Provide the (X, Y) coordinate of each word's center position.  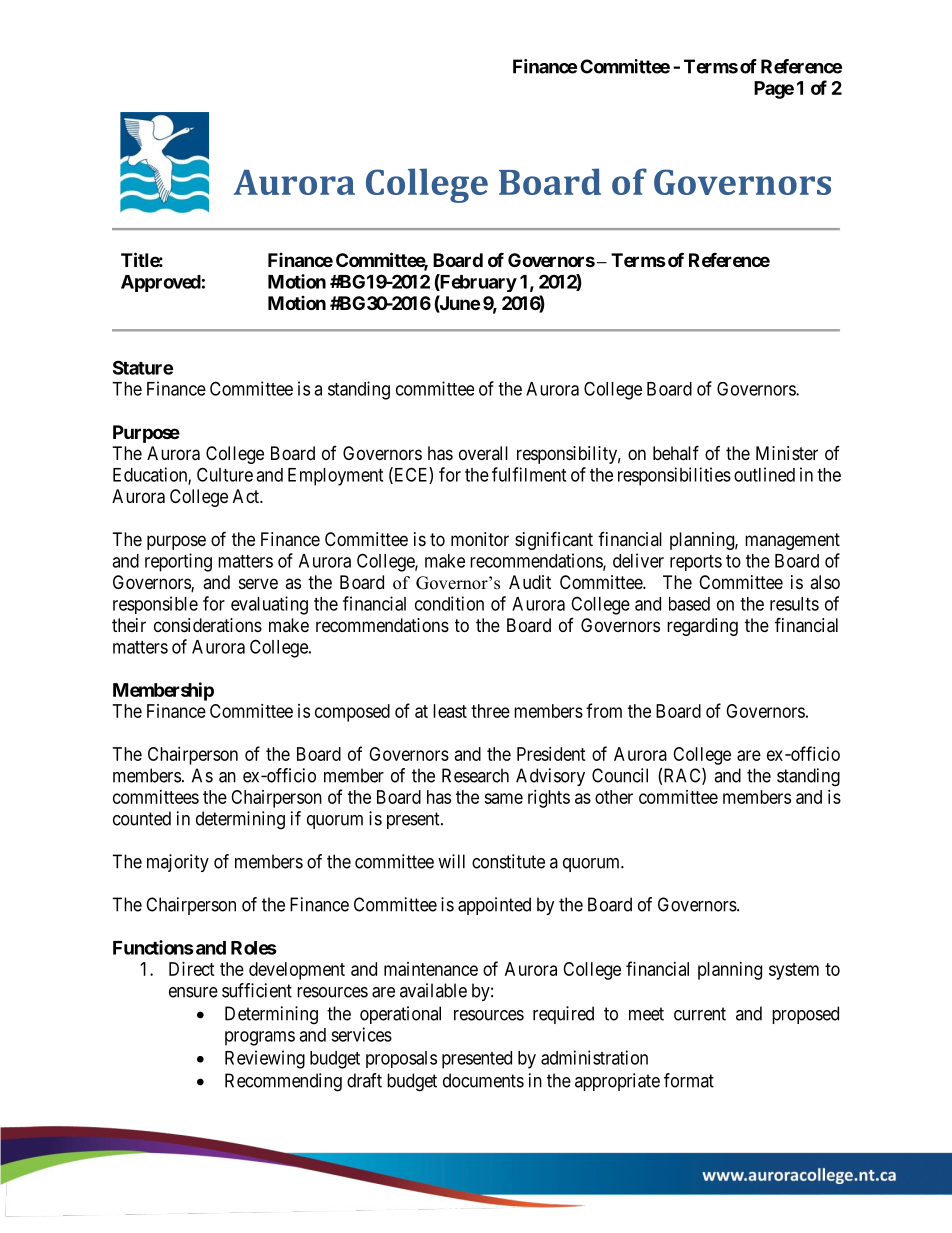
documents (483, 1080)
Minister (787, 453)
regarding (702, 627)
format (689, 1080)
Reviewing (265, 1059)
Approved (161, 283)
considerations (208, 625)
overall (483, 453)
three (490, 711)
